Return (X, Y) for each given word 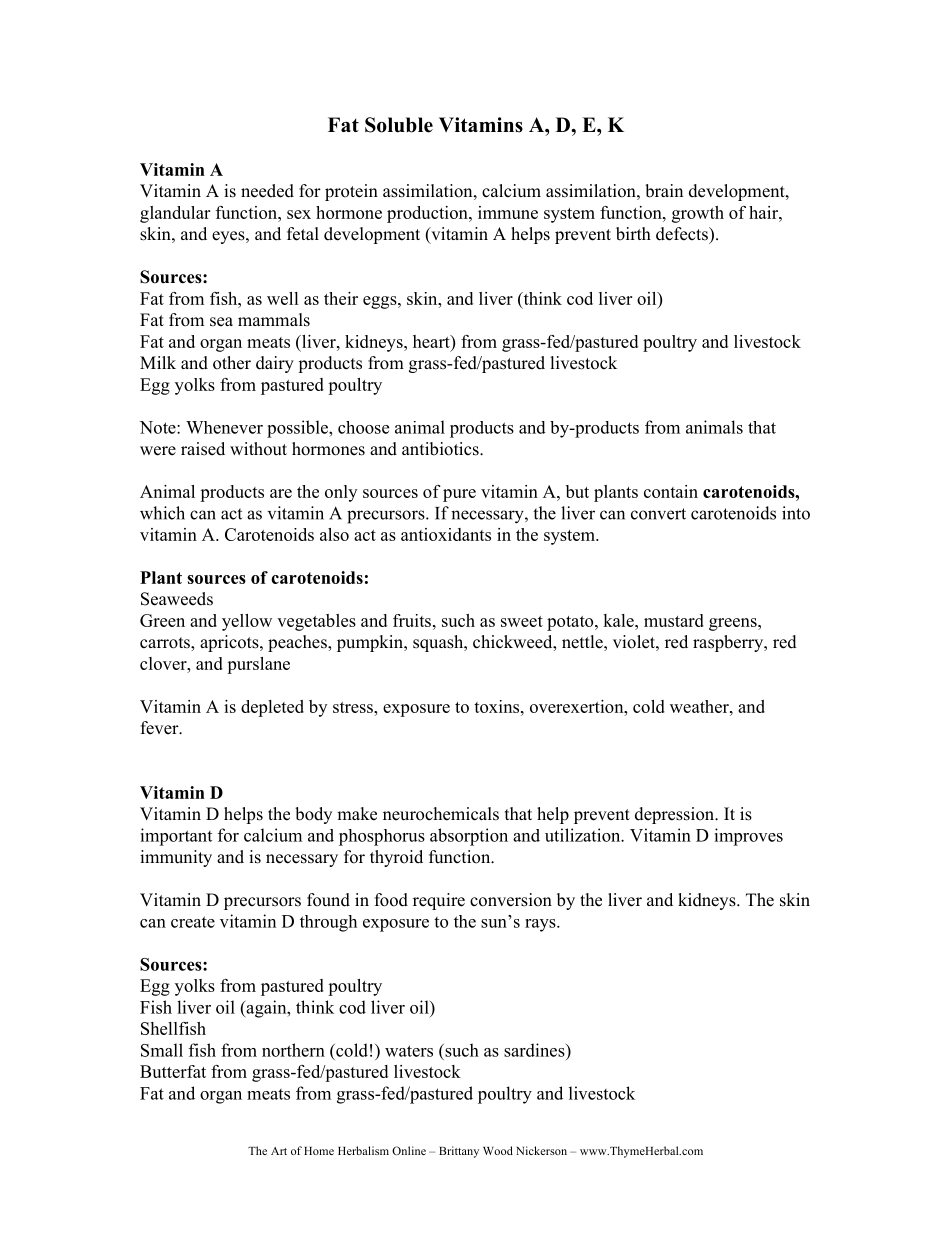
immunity (176, 858)
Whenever (224, 427)
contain (671, 491)
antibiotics (441, 449)
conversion (511, 900)
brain (664, 191)
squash (439, 643)
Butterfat (173, 1071)
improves (748, 837)
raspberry (729, 643)
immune (508, 212)
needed (267, 191)
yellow (247, 622)
